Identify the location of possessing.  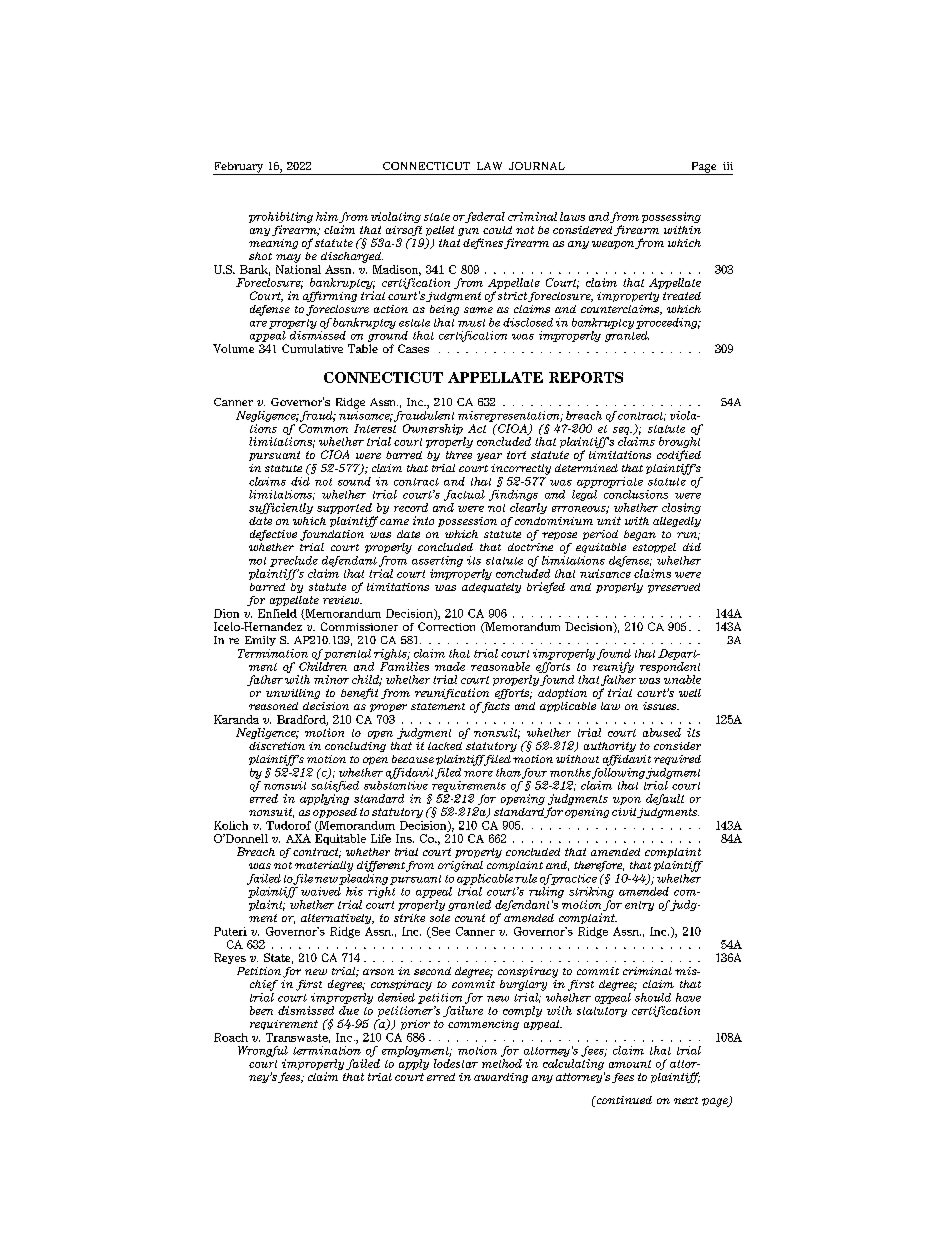
(671, 217).
